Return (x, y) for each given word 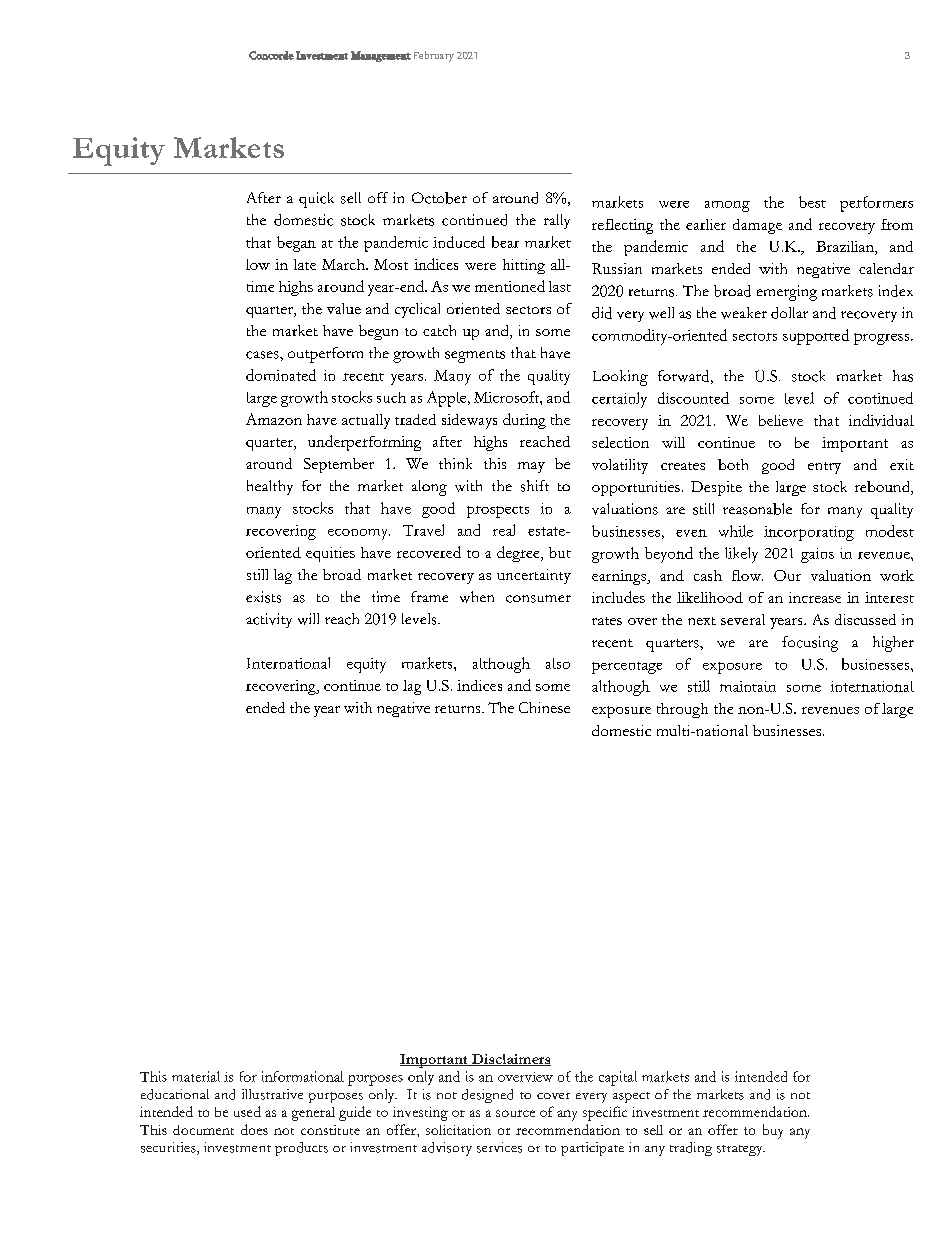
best (812, 202)
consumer (538, 599)
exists (263, 597)
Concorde (271, 55)
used (247, 1111)
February (434, 56)
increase (815, 597)
